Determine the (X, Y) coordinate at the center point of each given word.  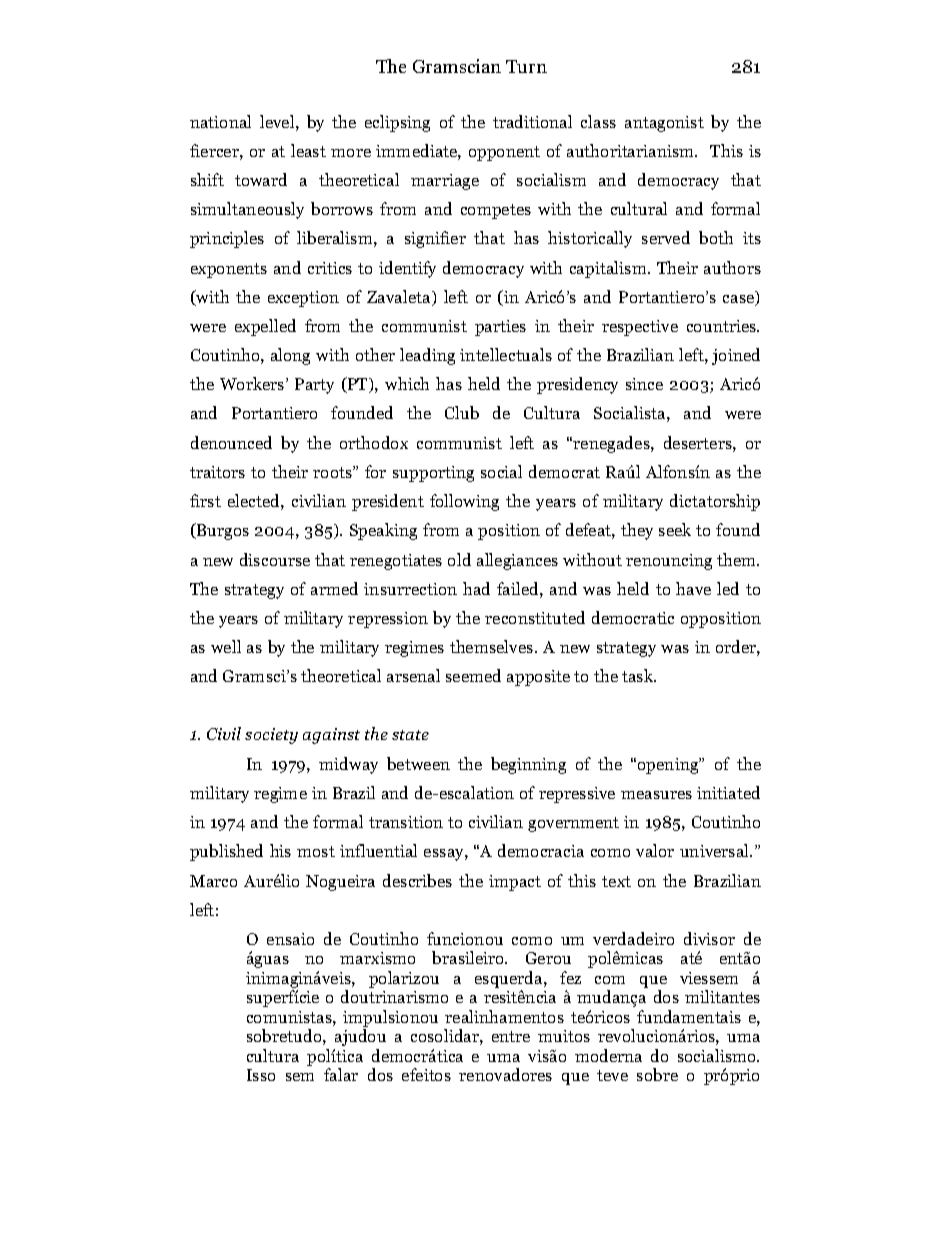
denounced (231, 442)
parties (500, 328)
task (639, 675)
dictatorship (715, 502)
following (464, 502)
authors (732, 267)
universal (716, 850)
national (220, 121)
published (226, 852)
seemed (473, 675)
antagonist (664, 124)
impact (515, 883)
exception (303, 299)
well (226, 646)
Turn (526, 66)
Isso (261, 1075)
